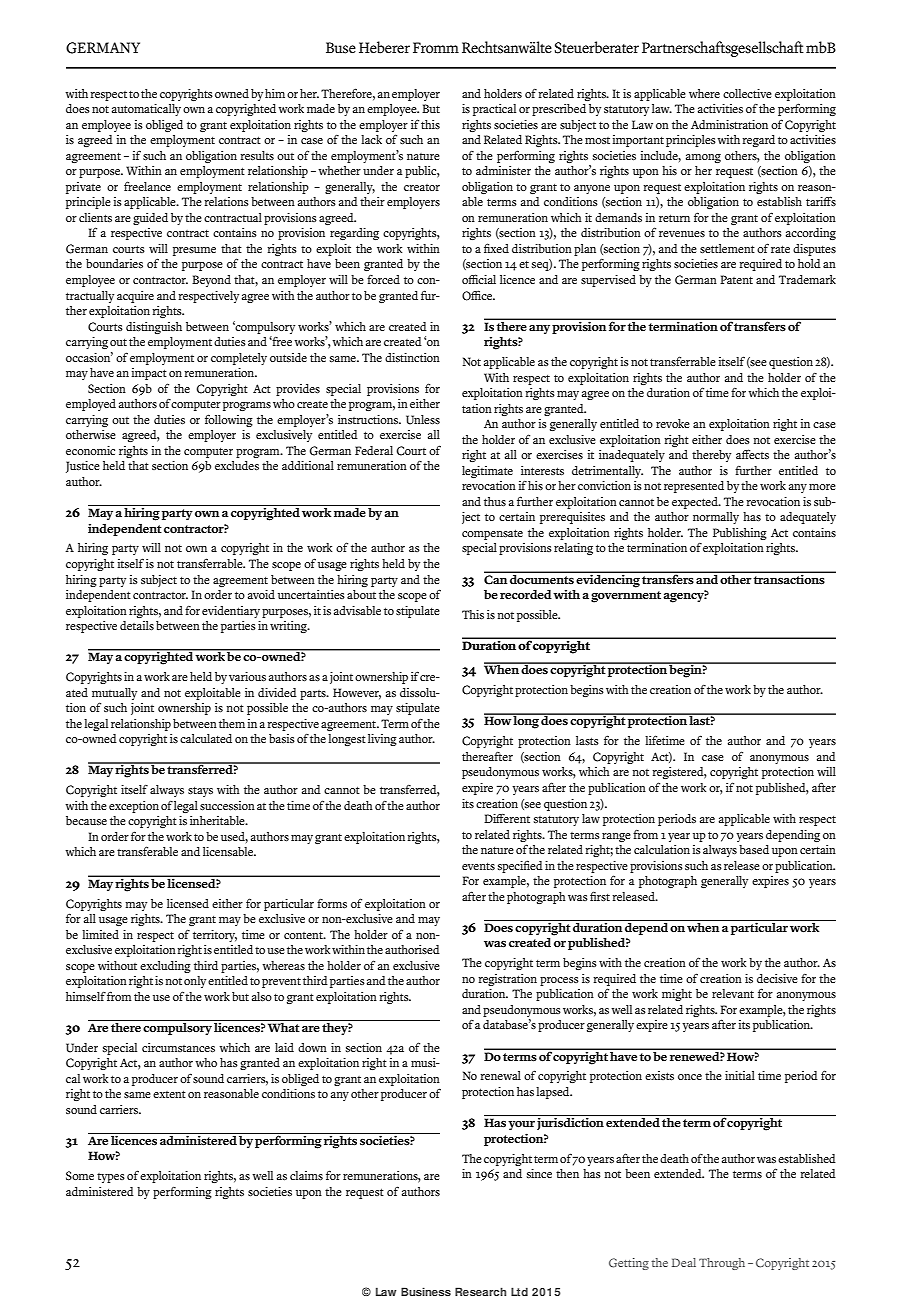 The image size is (924, 1308). What do you see at coordinates (722, 1264) in the screenshot?
I see `Through` at bounding box center [722, 1264].
